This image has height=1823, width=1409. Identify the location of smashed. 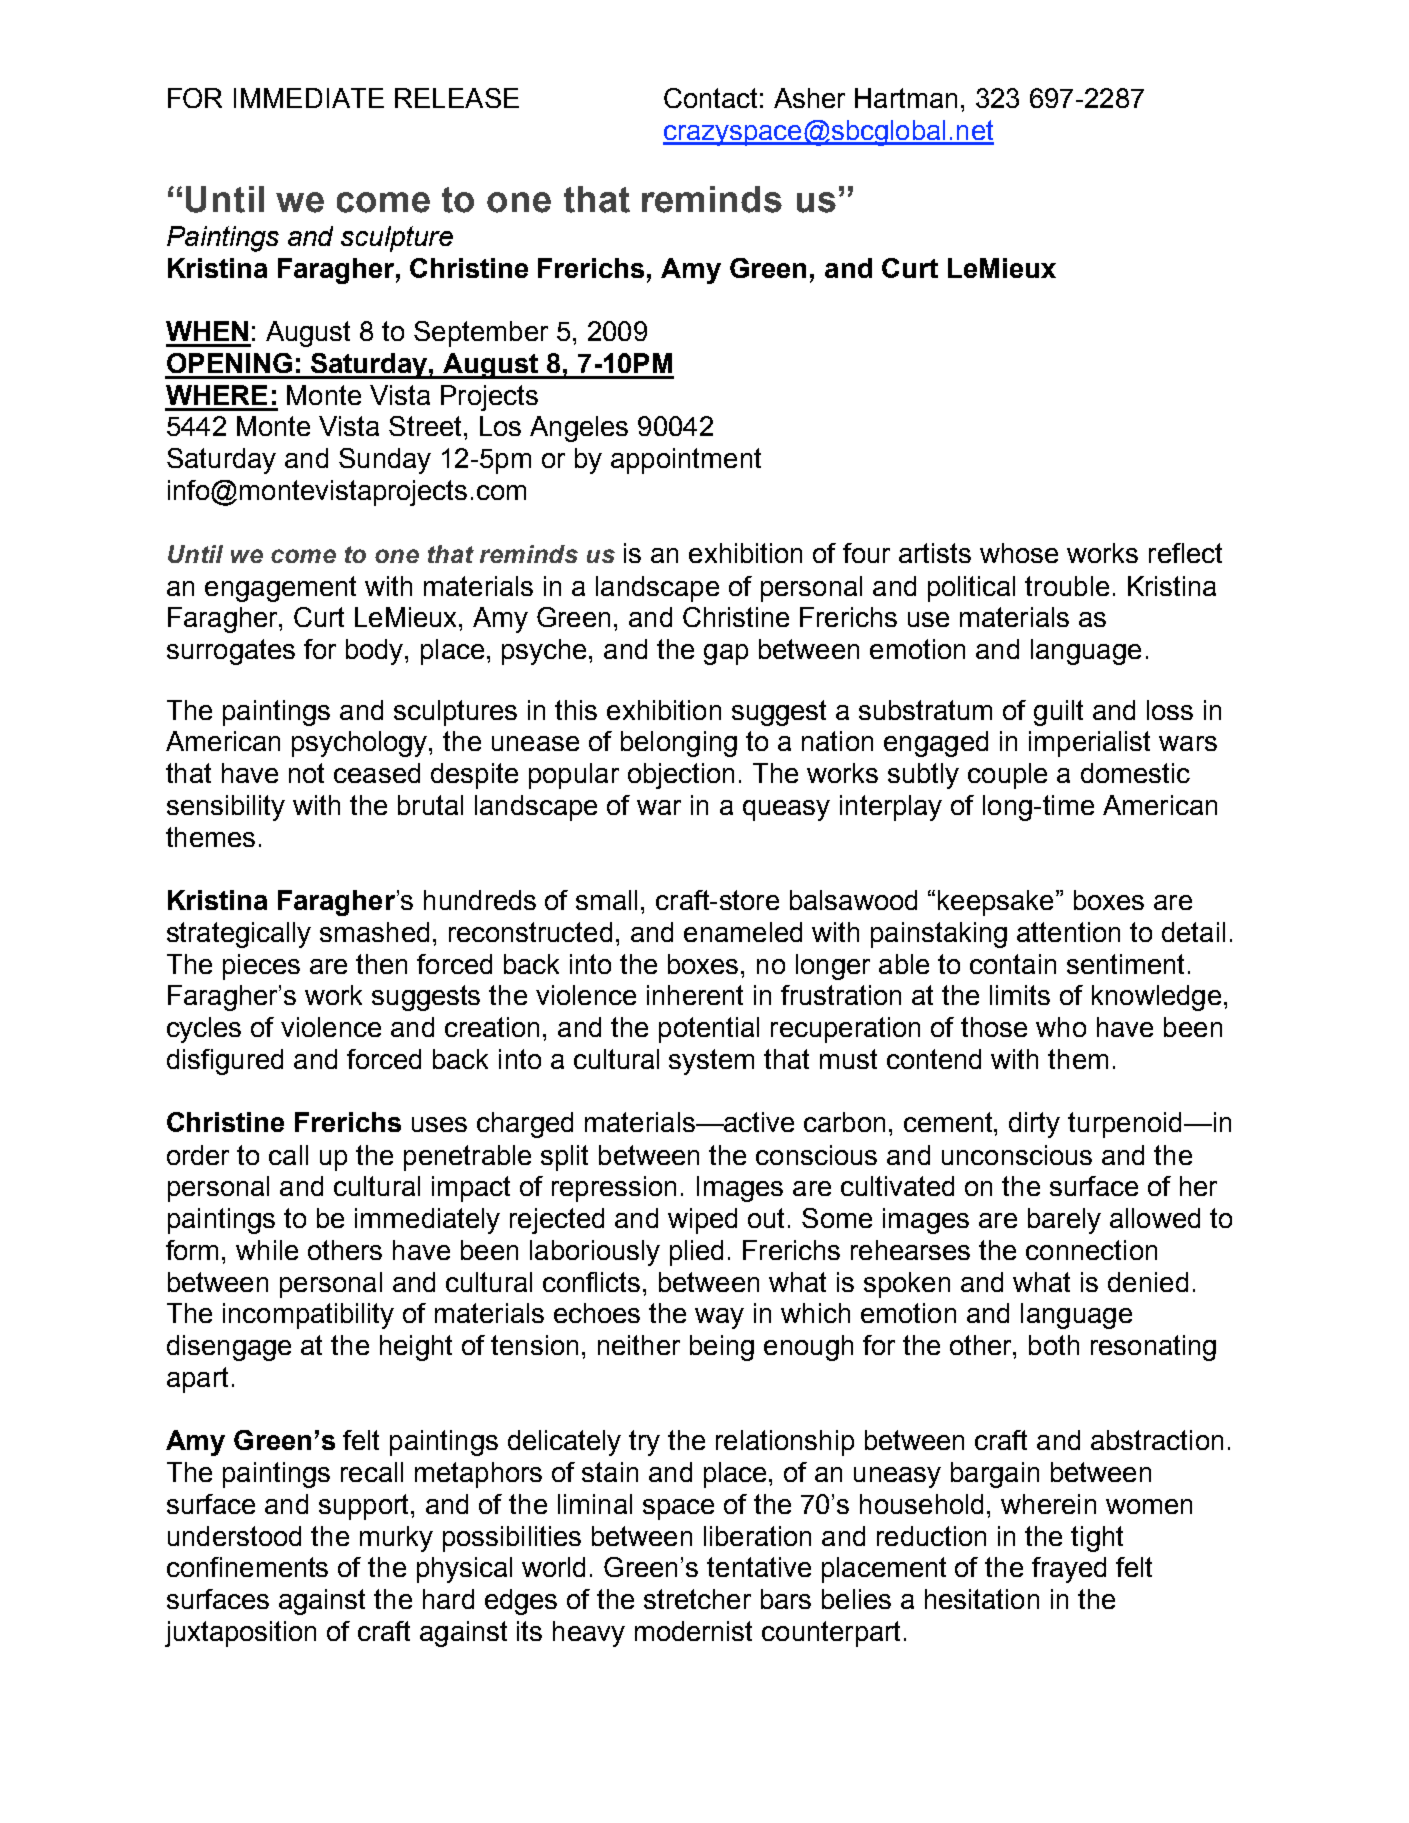
(374, 932).
